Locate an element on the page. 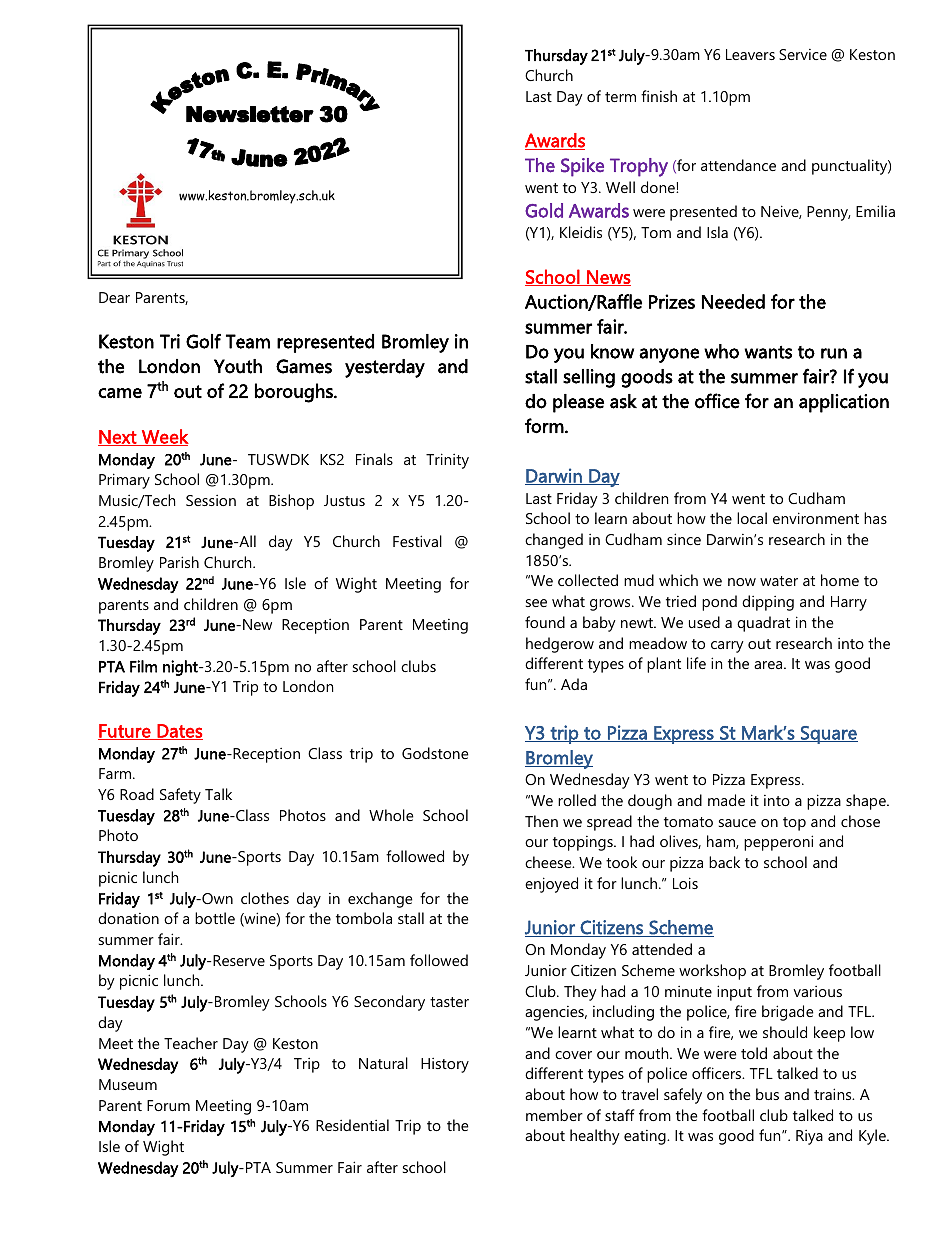 This document has width=952, height=1233. dipping is located at coordinates (768, 603).
